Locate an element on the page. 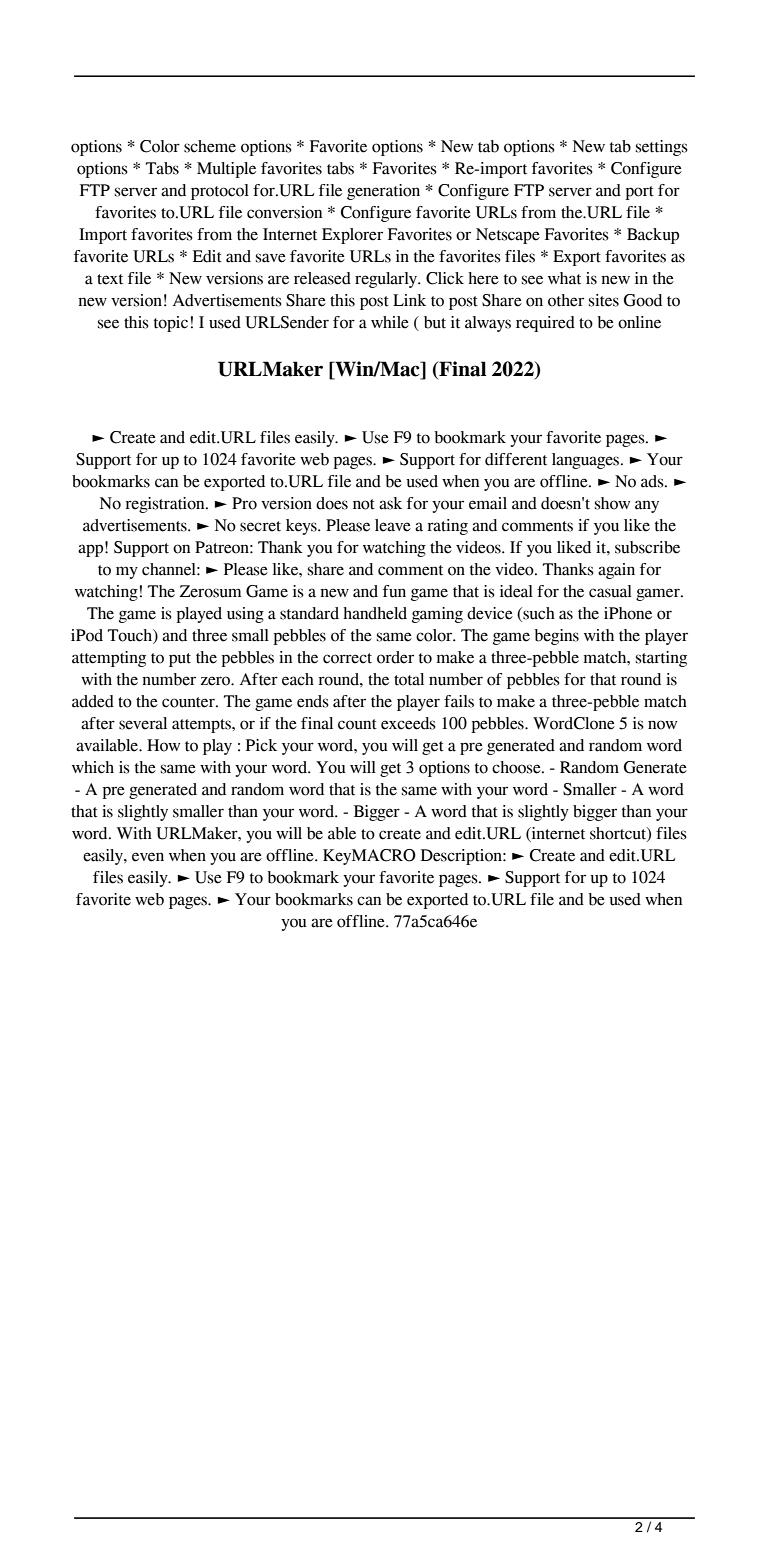 The image size is (769, 1568). while is located at coordinates (390, 322).
